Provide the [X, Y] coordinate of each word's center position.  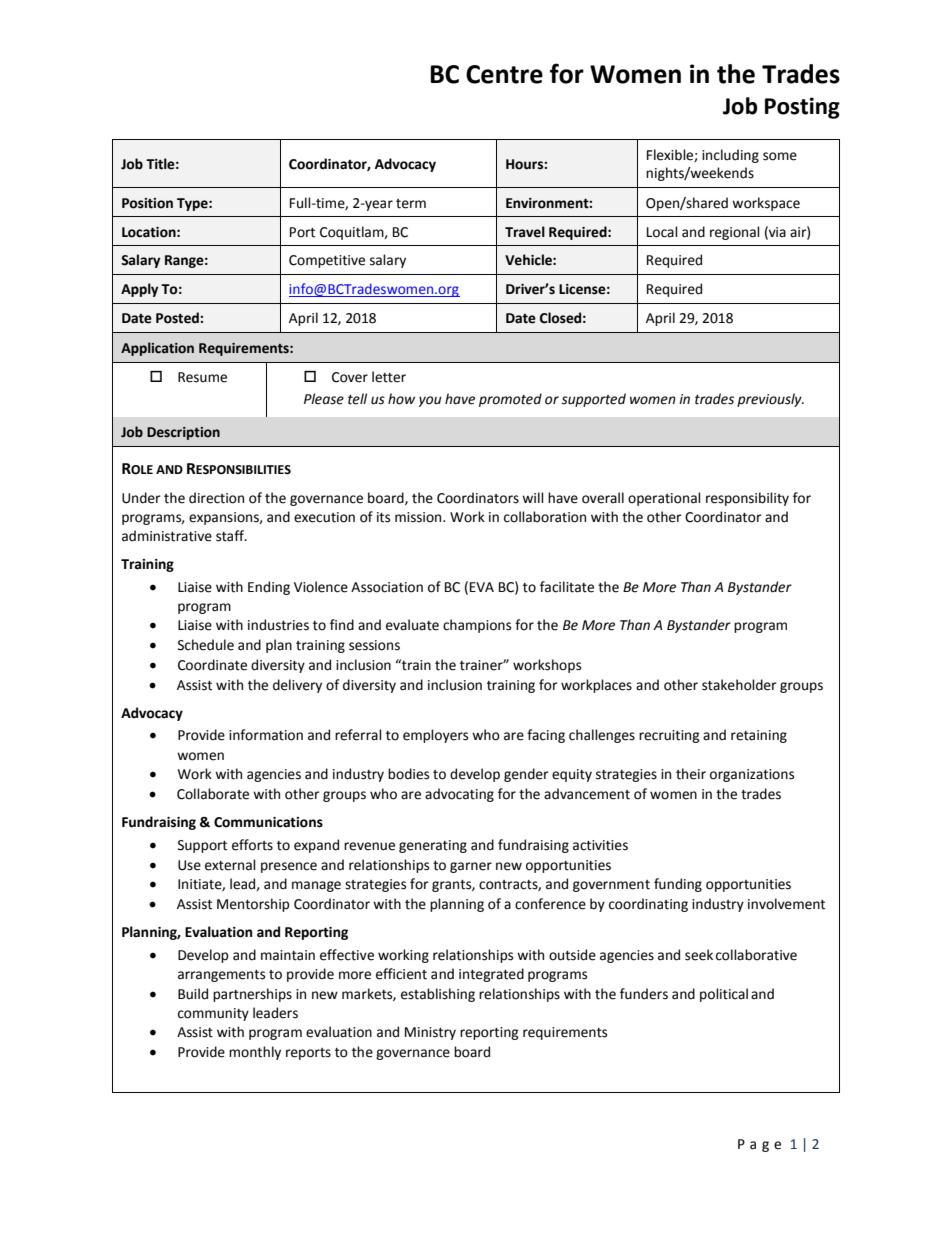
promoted [510, 400]
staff [231, 536]
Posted [178, 318]
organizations [752, 775]
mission [419, 517]
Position [147, 203]
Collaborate [213, 794]
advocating [459, 795]
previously [770, 400]
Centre [504, 74]
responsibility [747, 499]
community [213, 1014]
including [730, 156]
